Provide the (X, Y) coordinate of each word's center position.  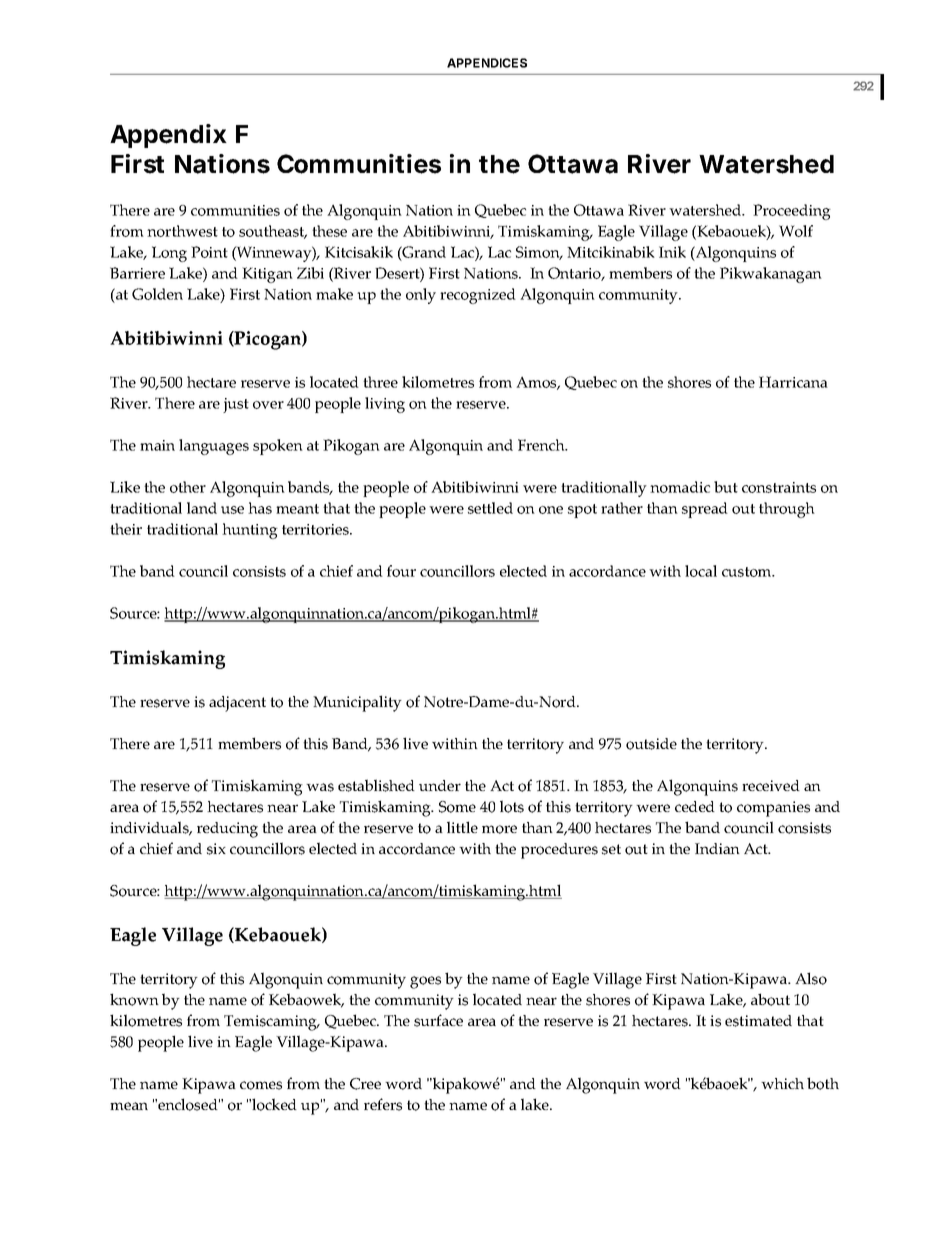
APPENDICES (487, 63)
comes (261, 1085)
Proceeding (792, 212)
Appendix (168, 136)
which (782, 1083)
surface (438, 1020)
